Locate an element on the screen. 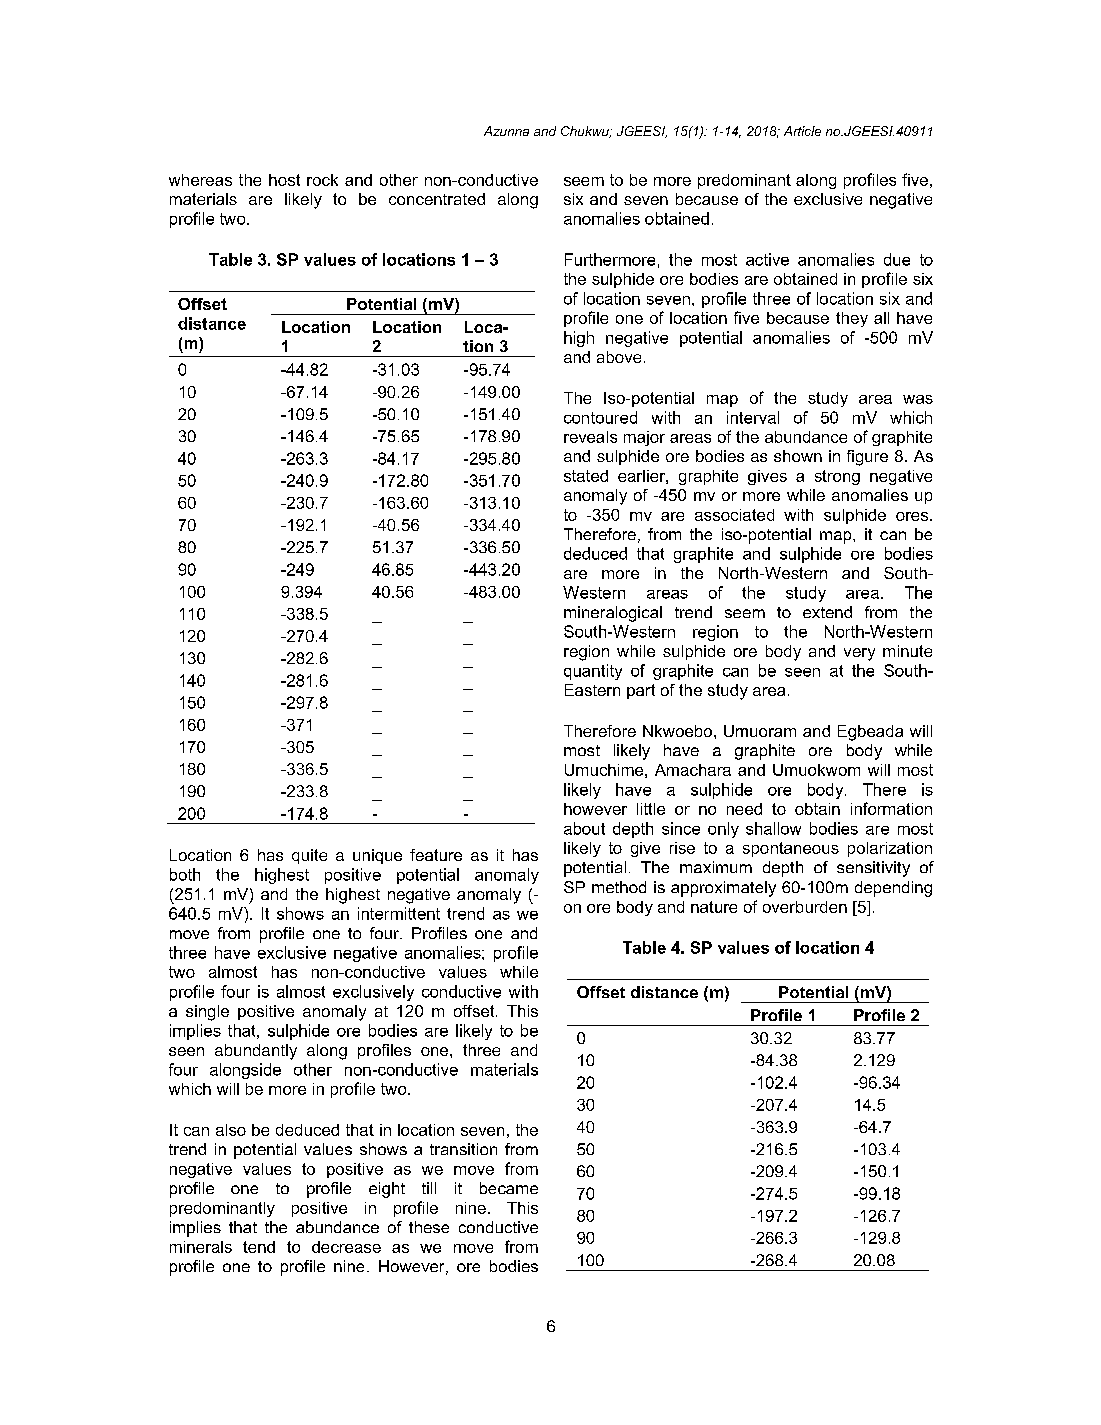 This screenshot has width=1101, height=1425. quite is located at coordinates (309, 856).
